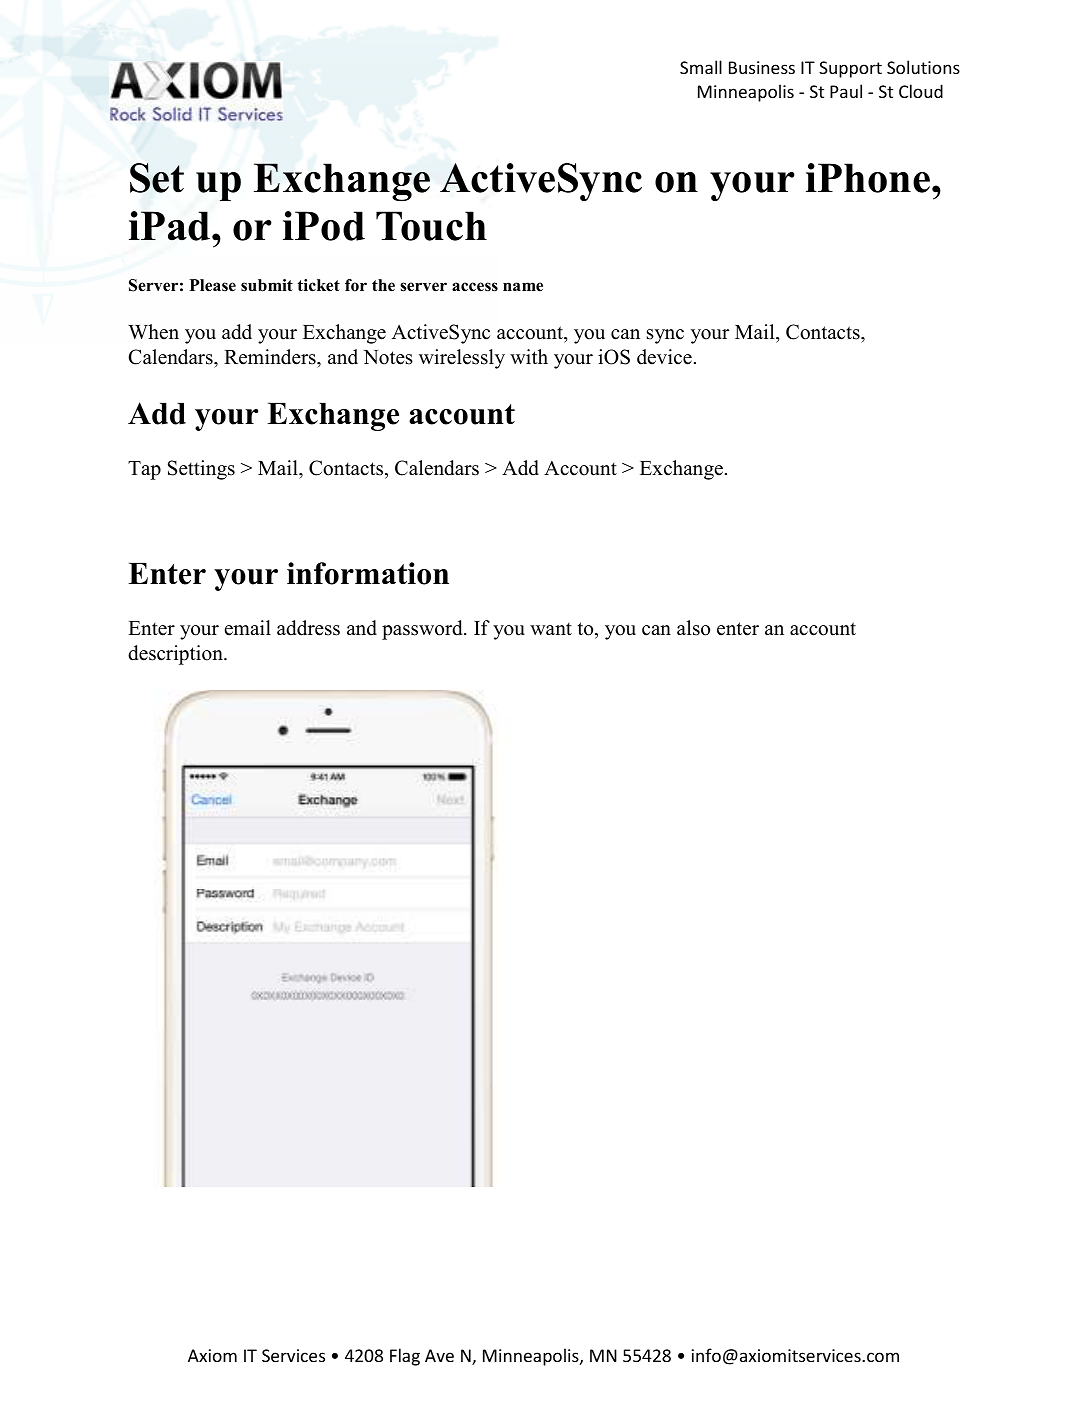  I want to click on Reminders, so click(271, 357).
